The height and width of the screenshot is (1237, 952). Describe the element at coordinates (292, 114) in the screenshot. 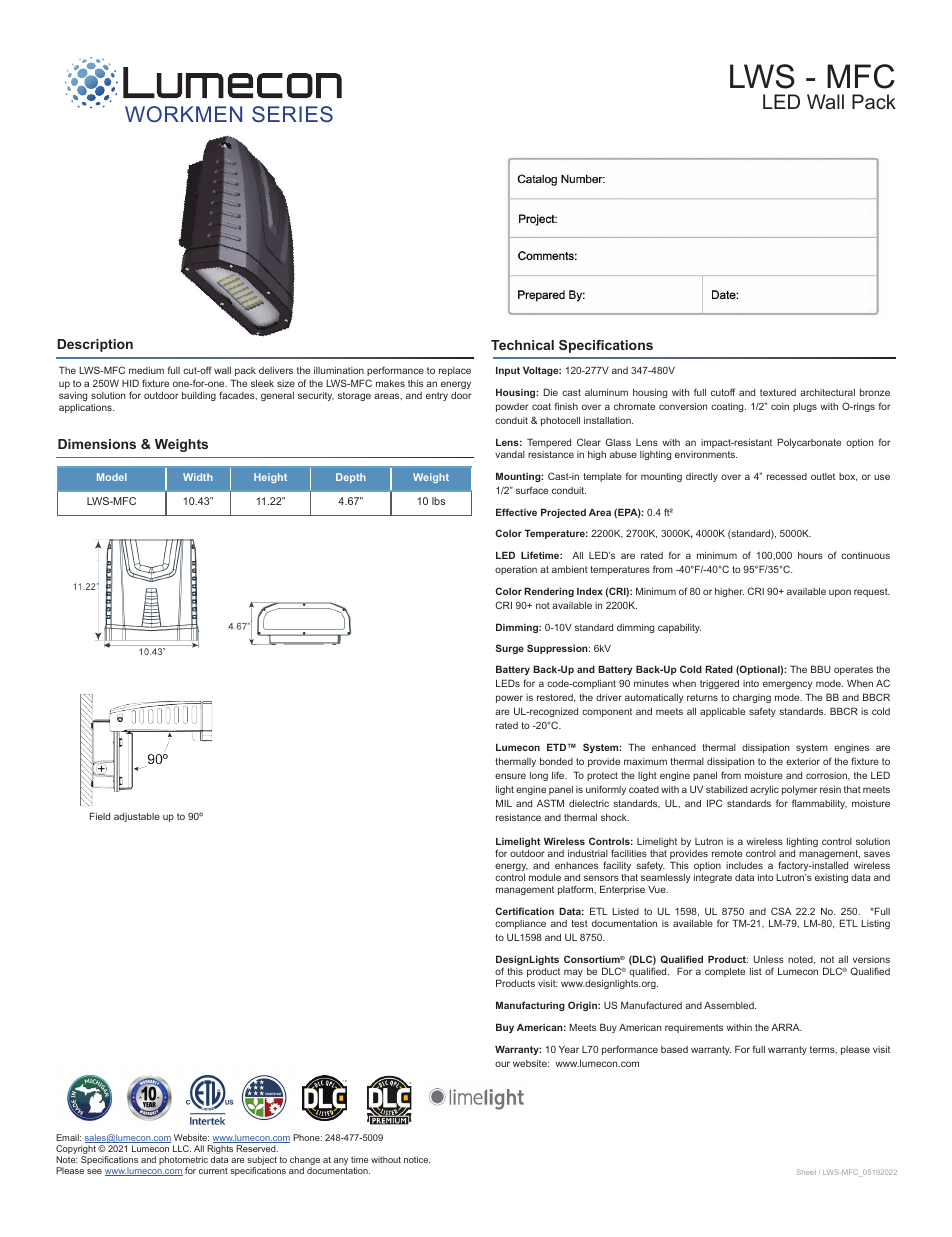

I see `SERIES` at that location.
